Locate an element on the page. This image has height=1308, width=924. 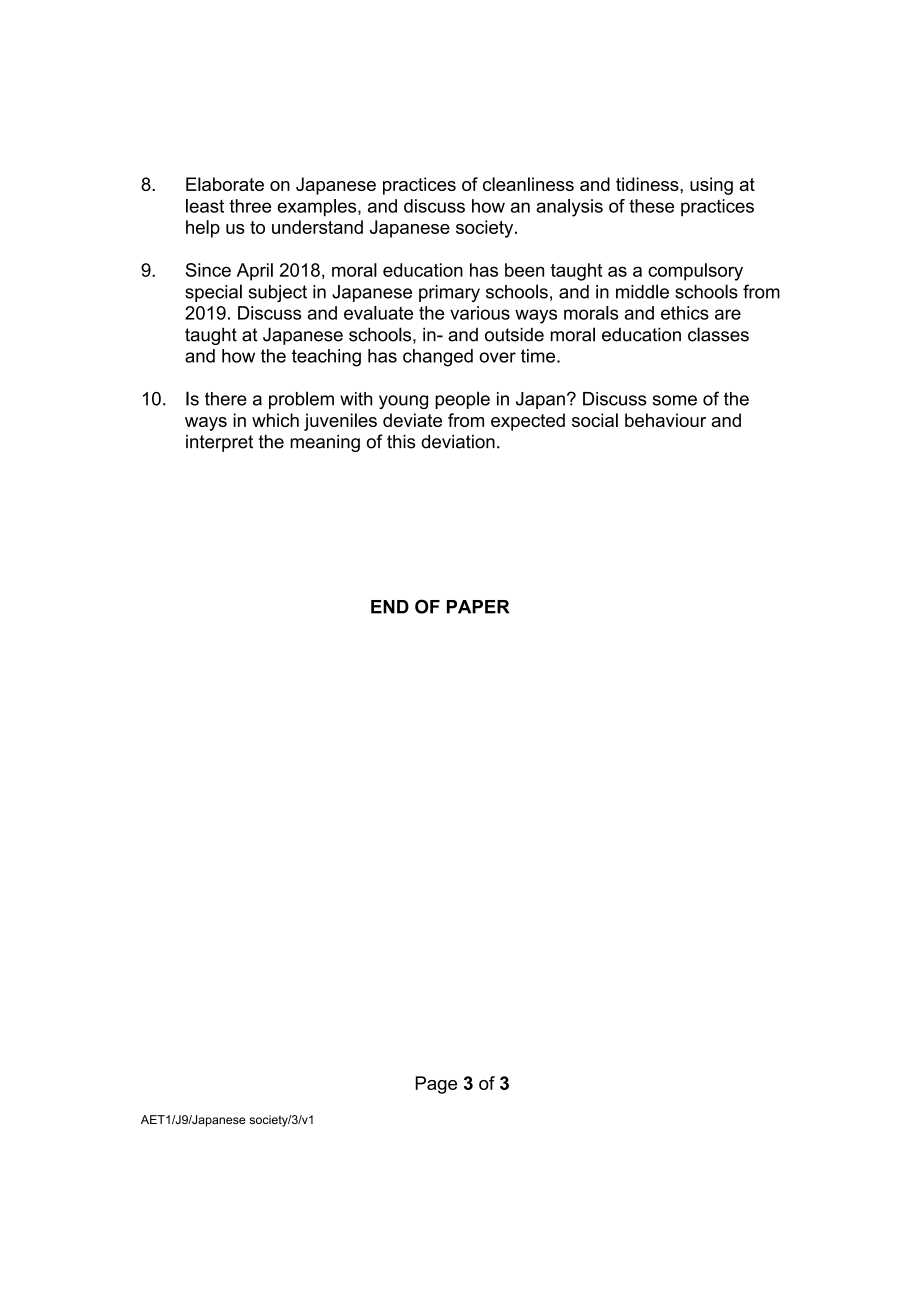
some is located at coordinates (675, 400).
